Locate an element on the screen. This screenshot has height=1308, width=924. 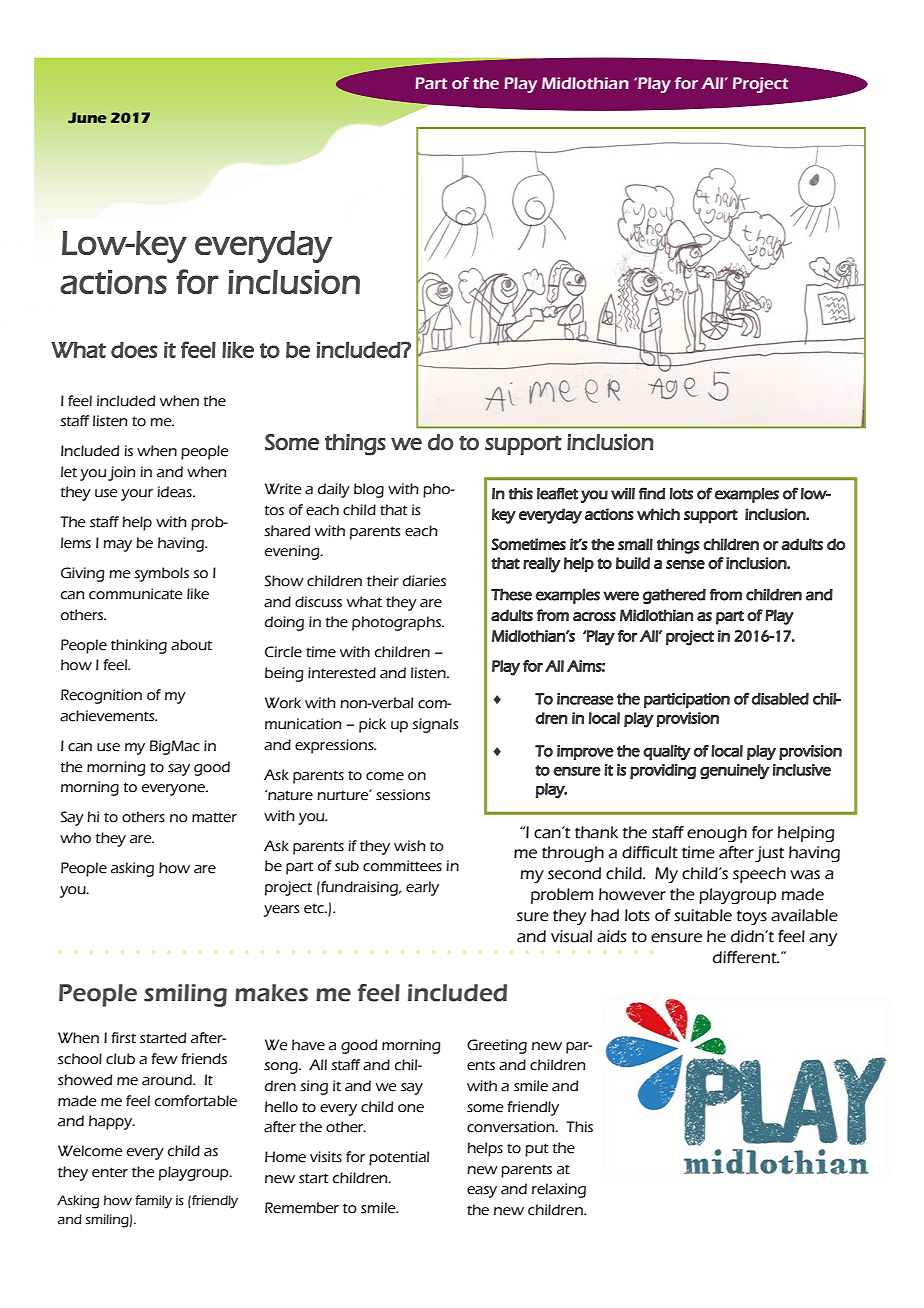
join is located at coordinates (121, 473).
